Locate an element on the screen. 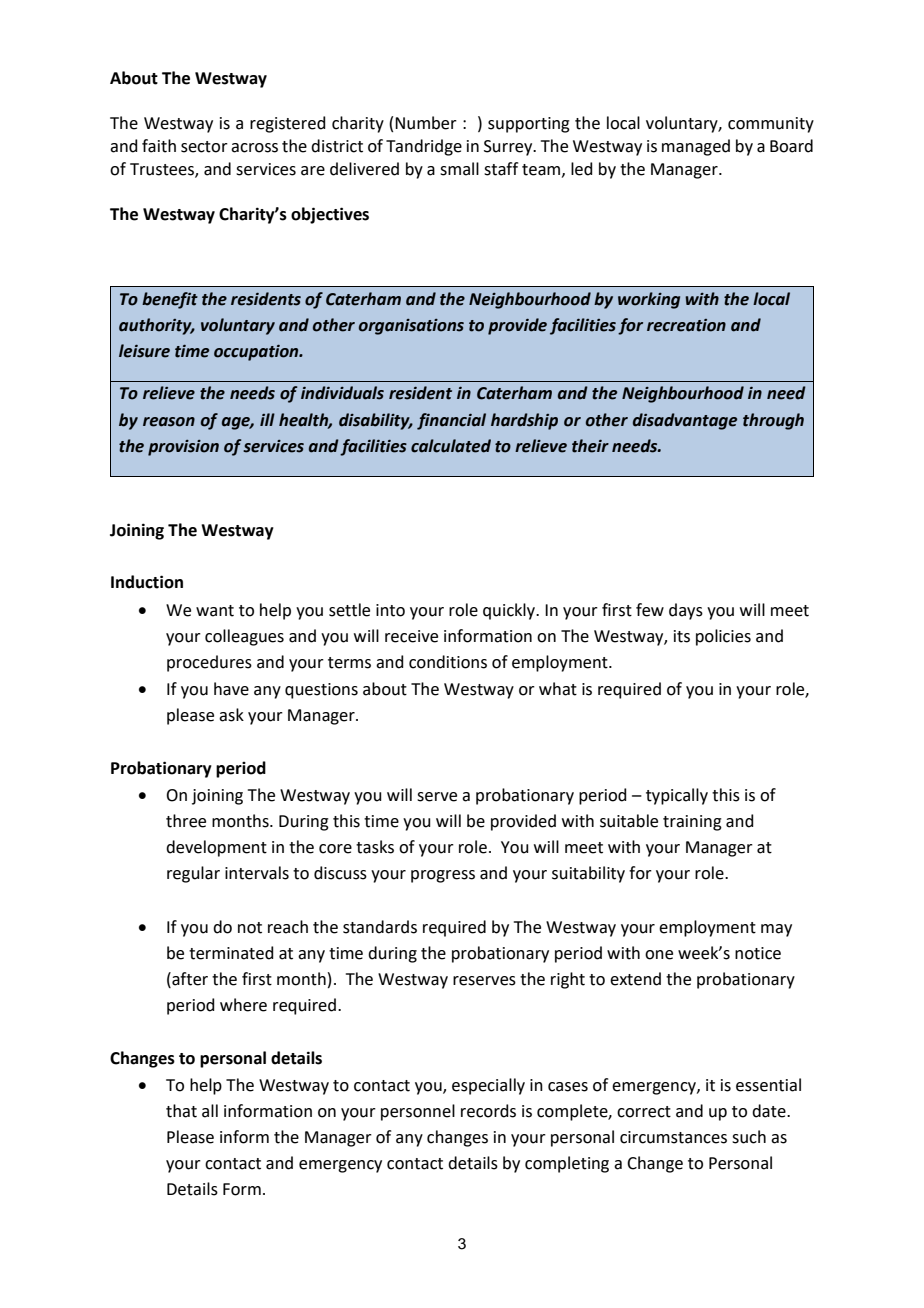  sector is located at coordinates (204, 147).
